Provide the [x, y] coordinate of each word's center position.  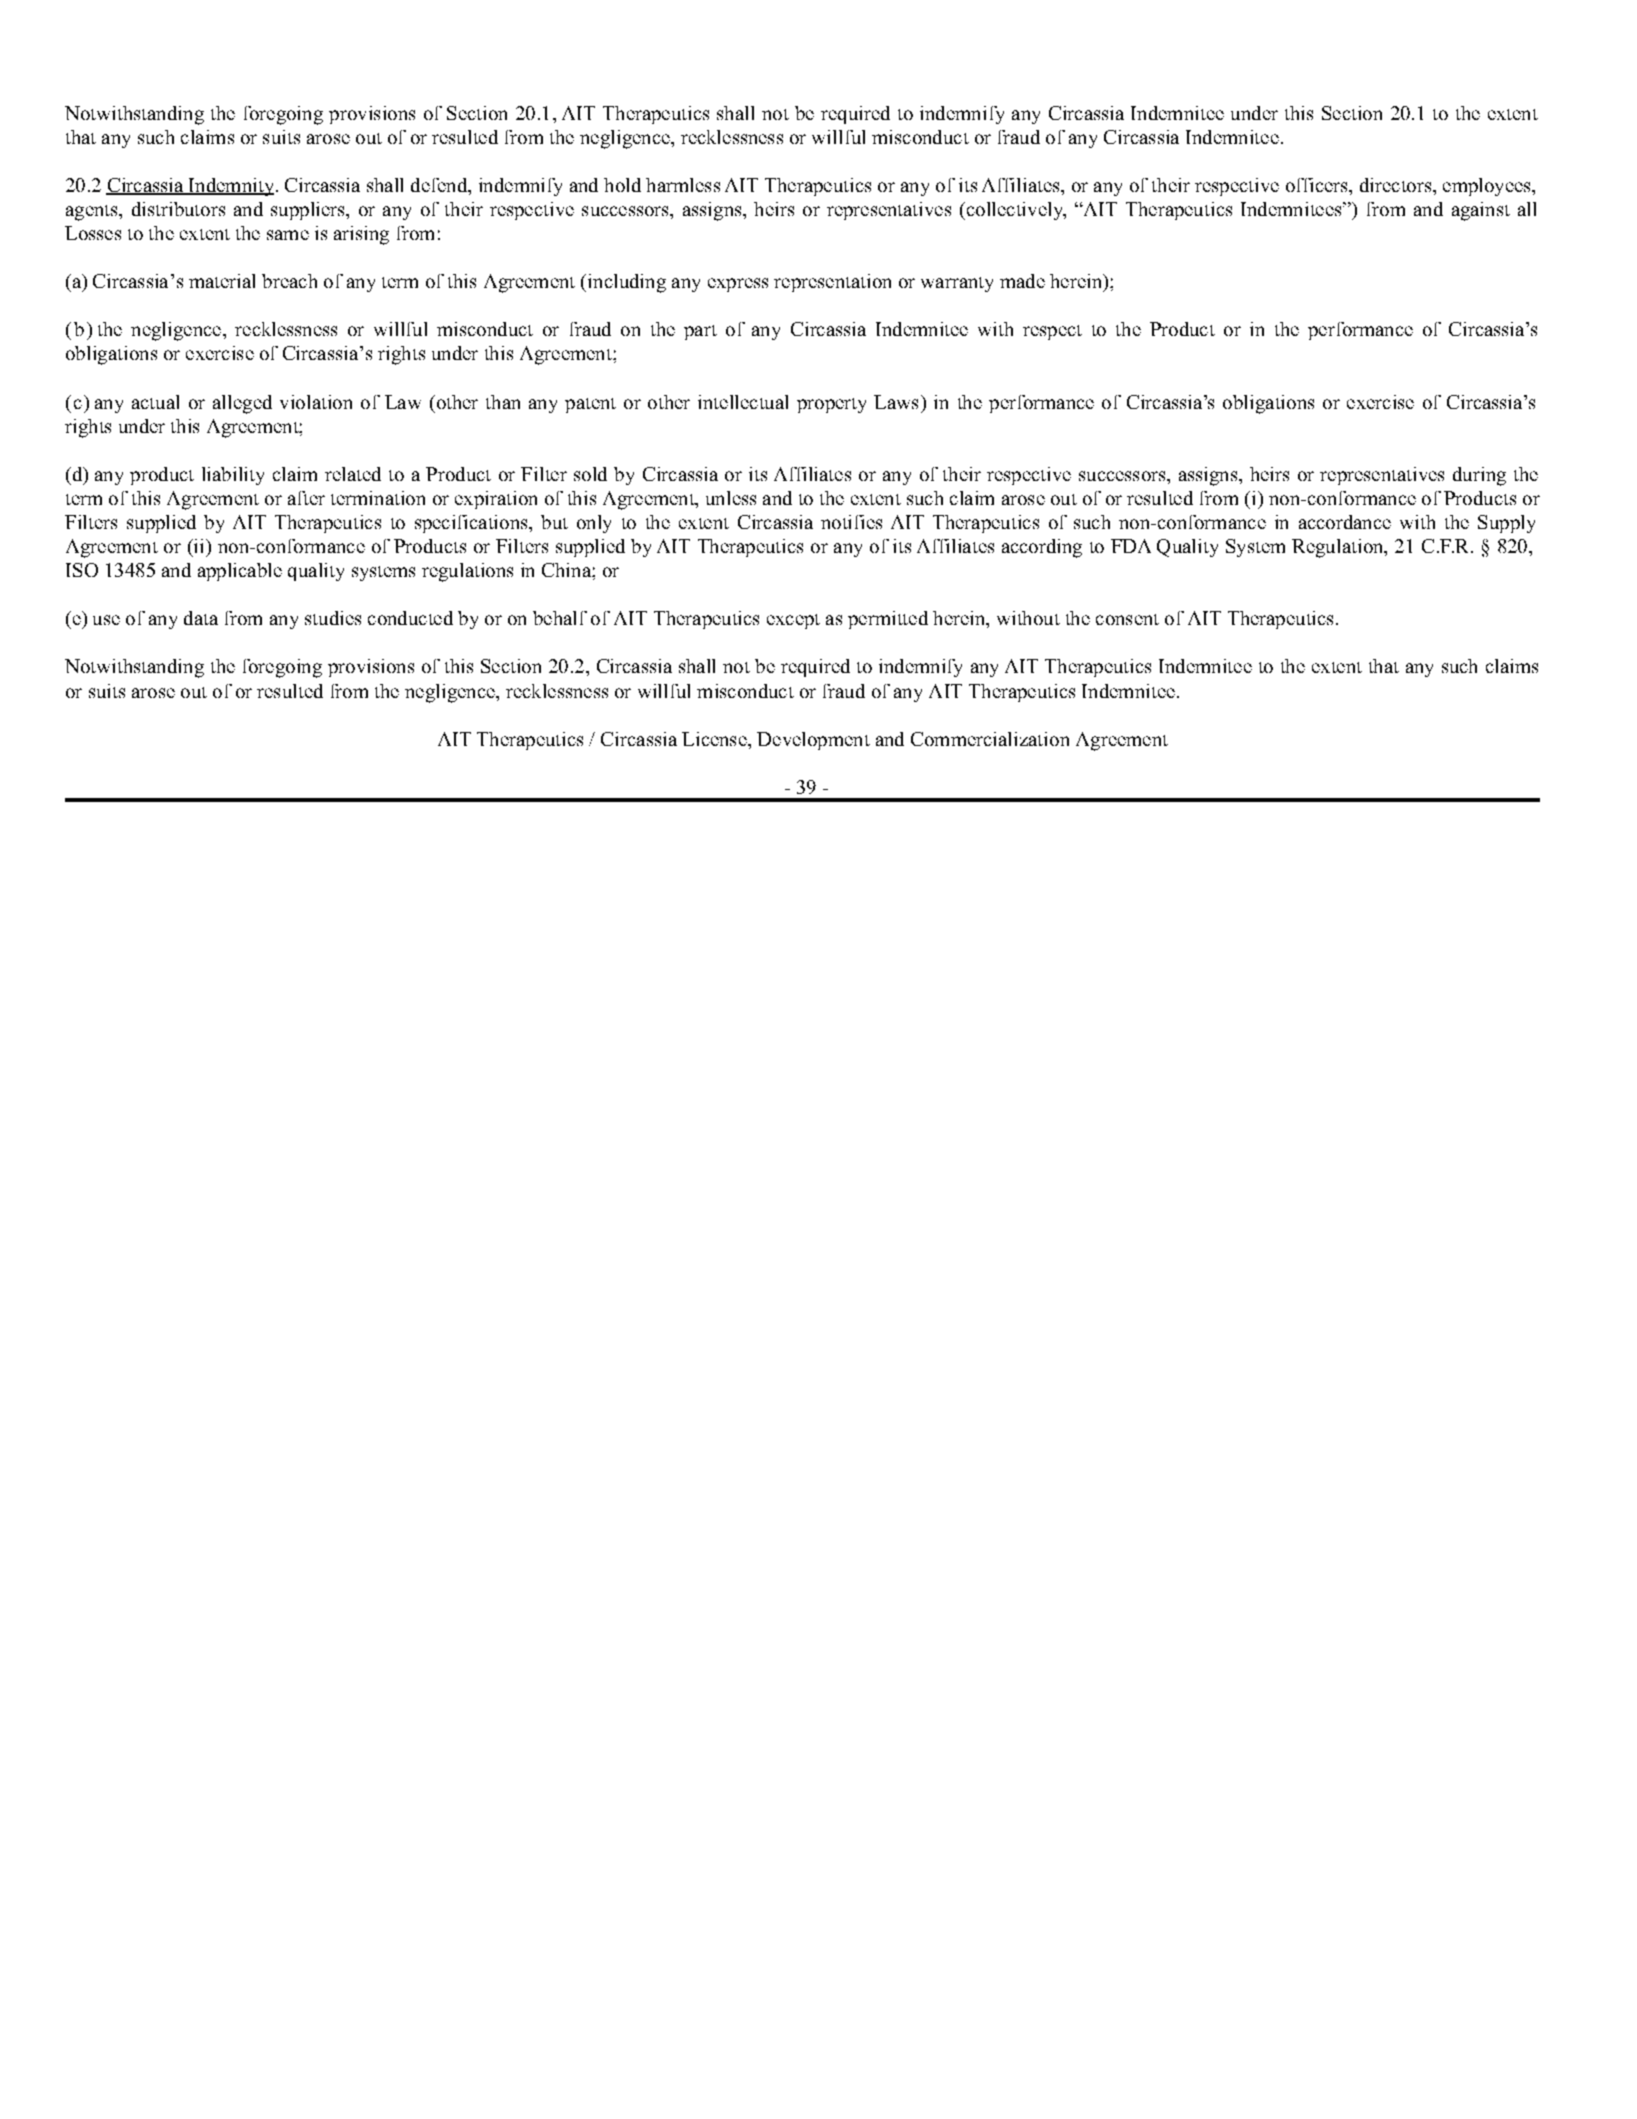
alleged [242, 404]
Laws [896, 402]
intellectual [743, 402]
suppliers [309, 211]
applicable [240, 572]
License [715, 739]
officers [1318, 185]
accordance [1345, 522]
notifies [851, 522]
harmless [683, 185]
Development [813, 741]
